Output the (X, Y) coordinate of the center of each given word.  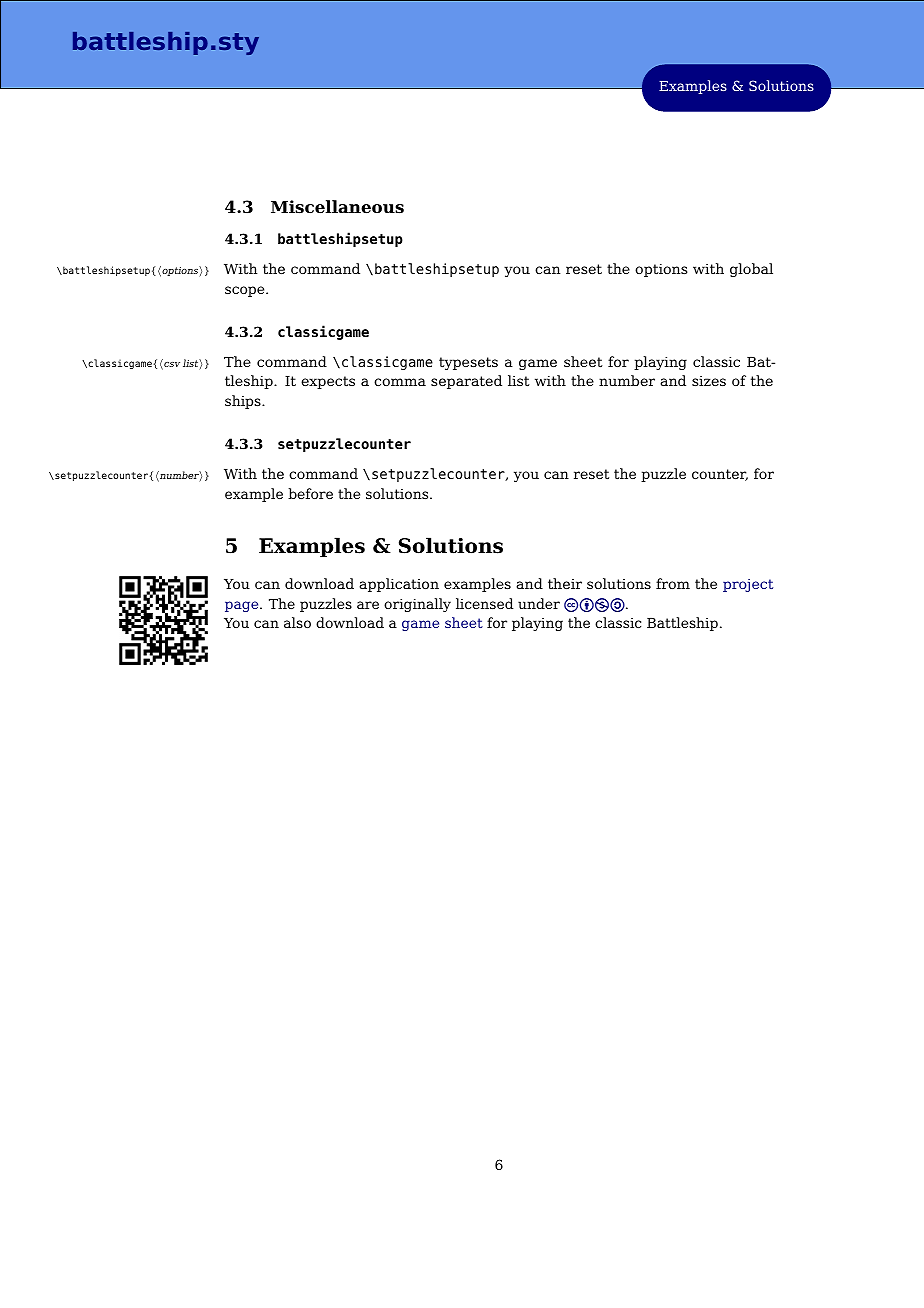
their (565, 583)
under (539, 603)
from (673, 583)
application (399, 585)
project (748, 585)
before (310, 493)
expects (328, 382)
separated (466, 382)
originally (417, 605)
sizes (709, 381)
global (751, 270)
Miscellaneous (337, 207)
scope (246, 291)
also (297, 622)
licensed (484, 603)
